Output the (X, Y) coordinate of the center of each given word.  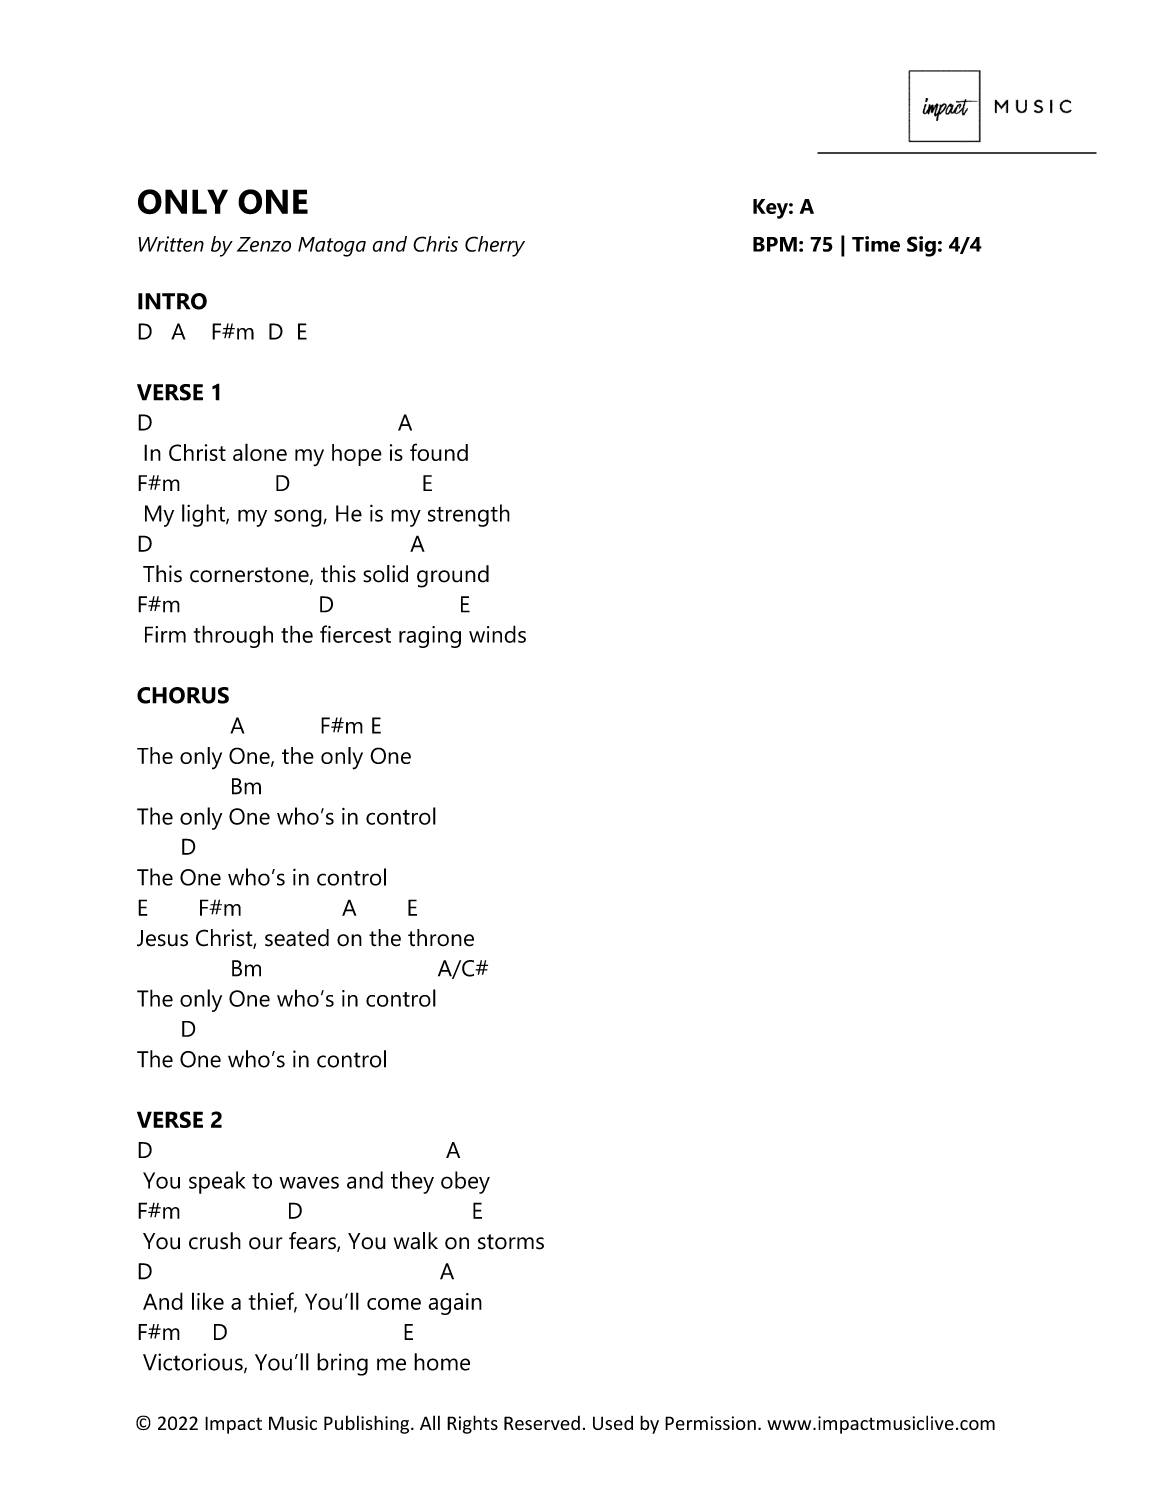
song (299, 518)
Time (876, 244)
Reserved (542, 1423)
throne (441, 938)
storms (511, 1242)
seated (297, 938)
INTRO (172, 301)
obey (465, 1182)
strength (469, 515)
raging (430, 637)
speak (217, 1182)
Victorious (194, 1363)
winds (497, 634)
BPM (775, 244)
